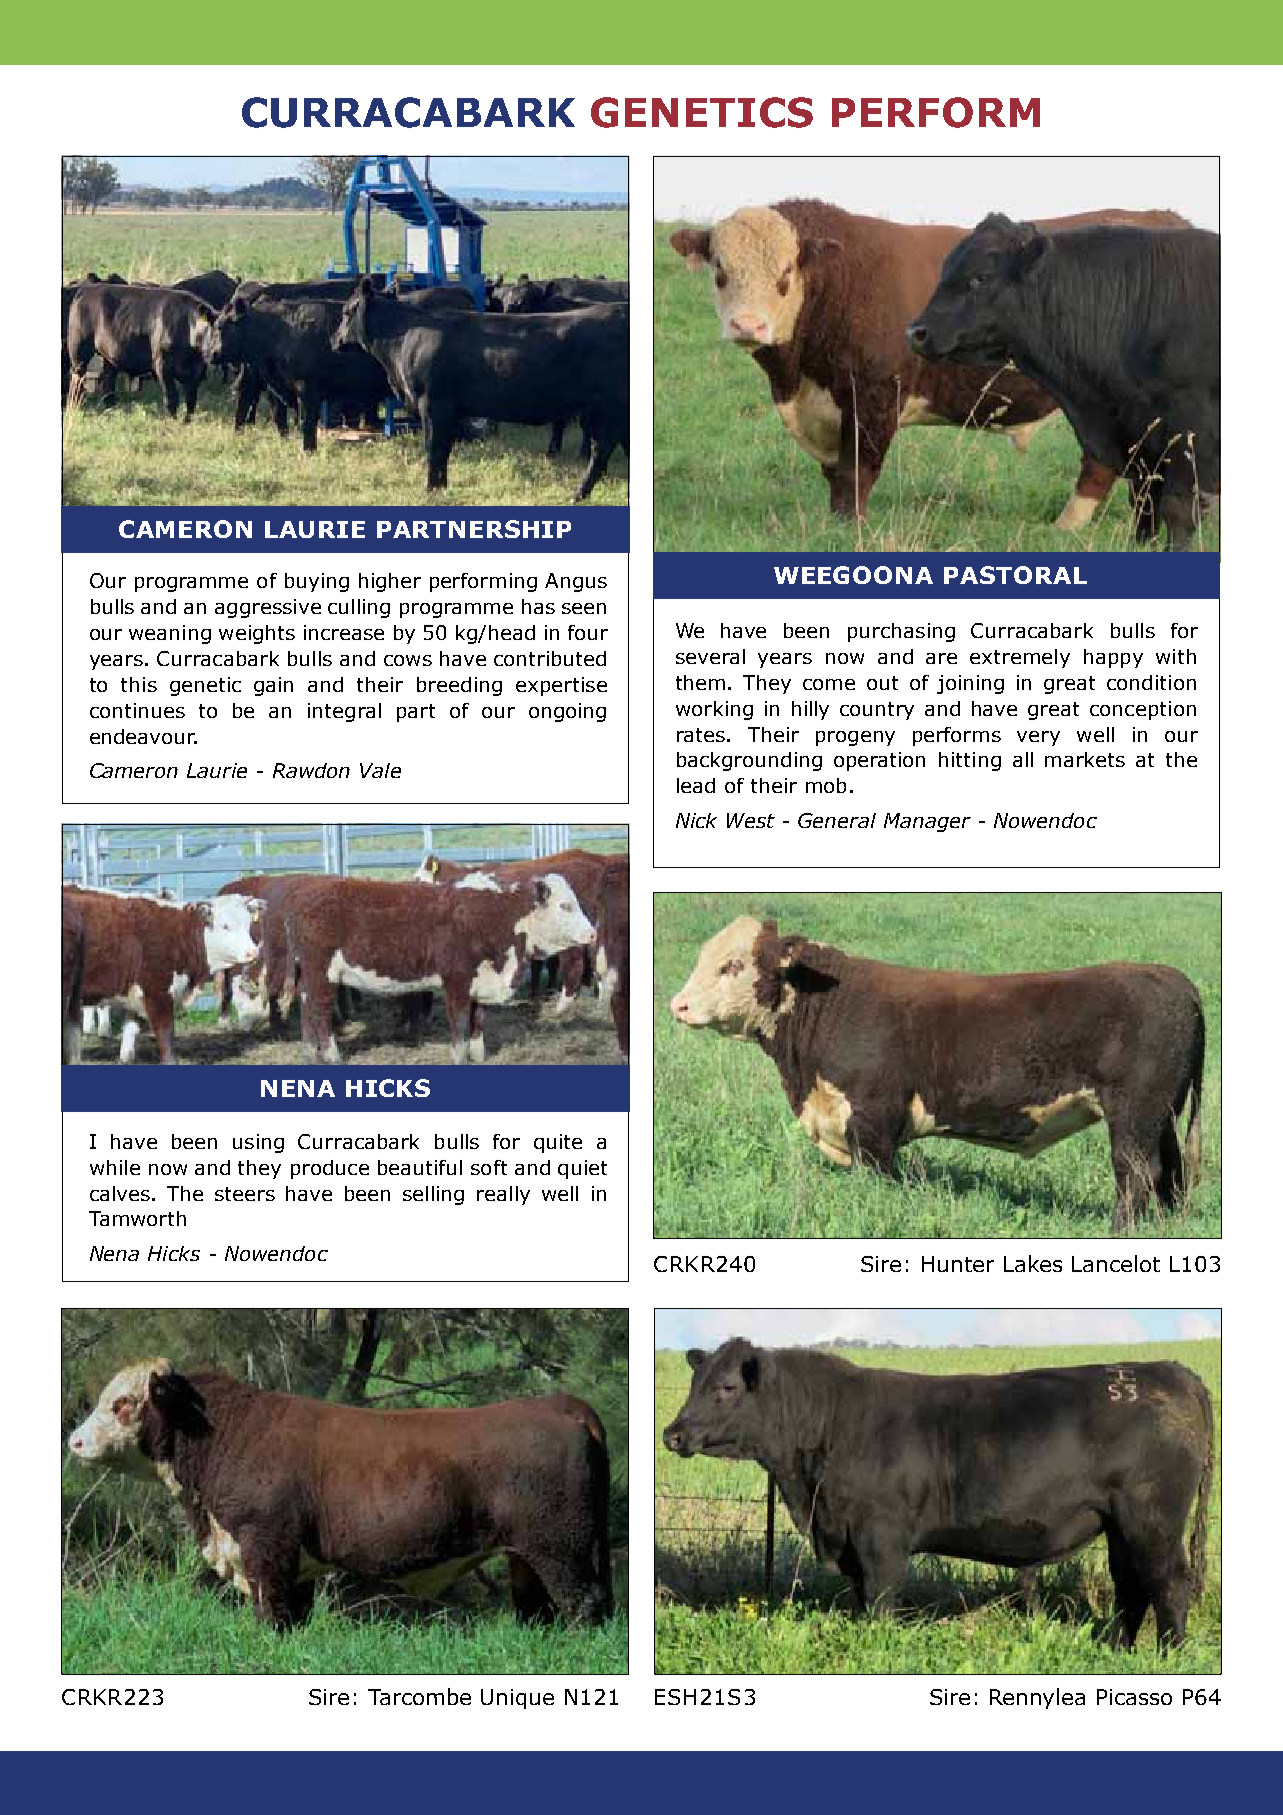 This screenshot has width=1283, height=1815. I want to click on steers, so click(245, 1194).
